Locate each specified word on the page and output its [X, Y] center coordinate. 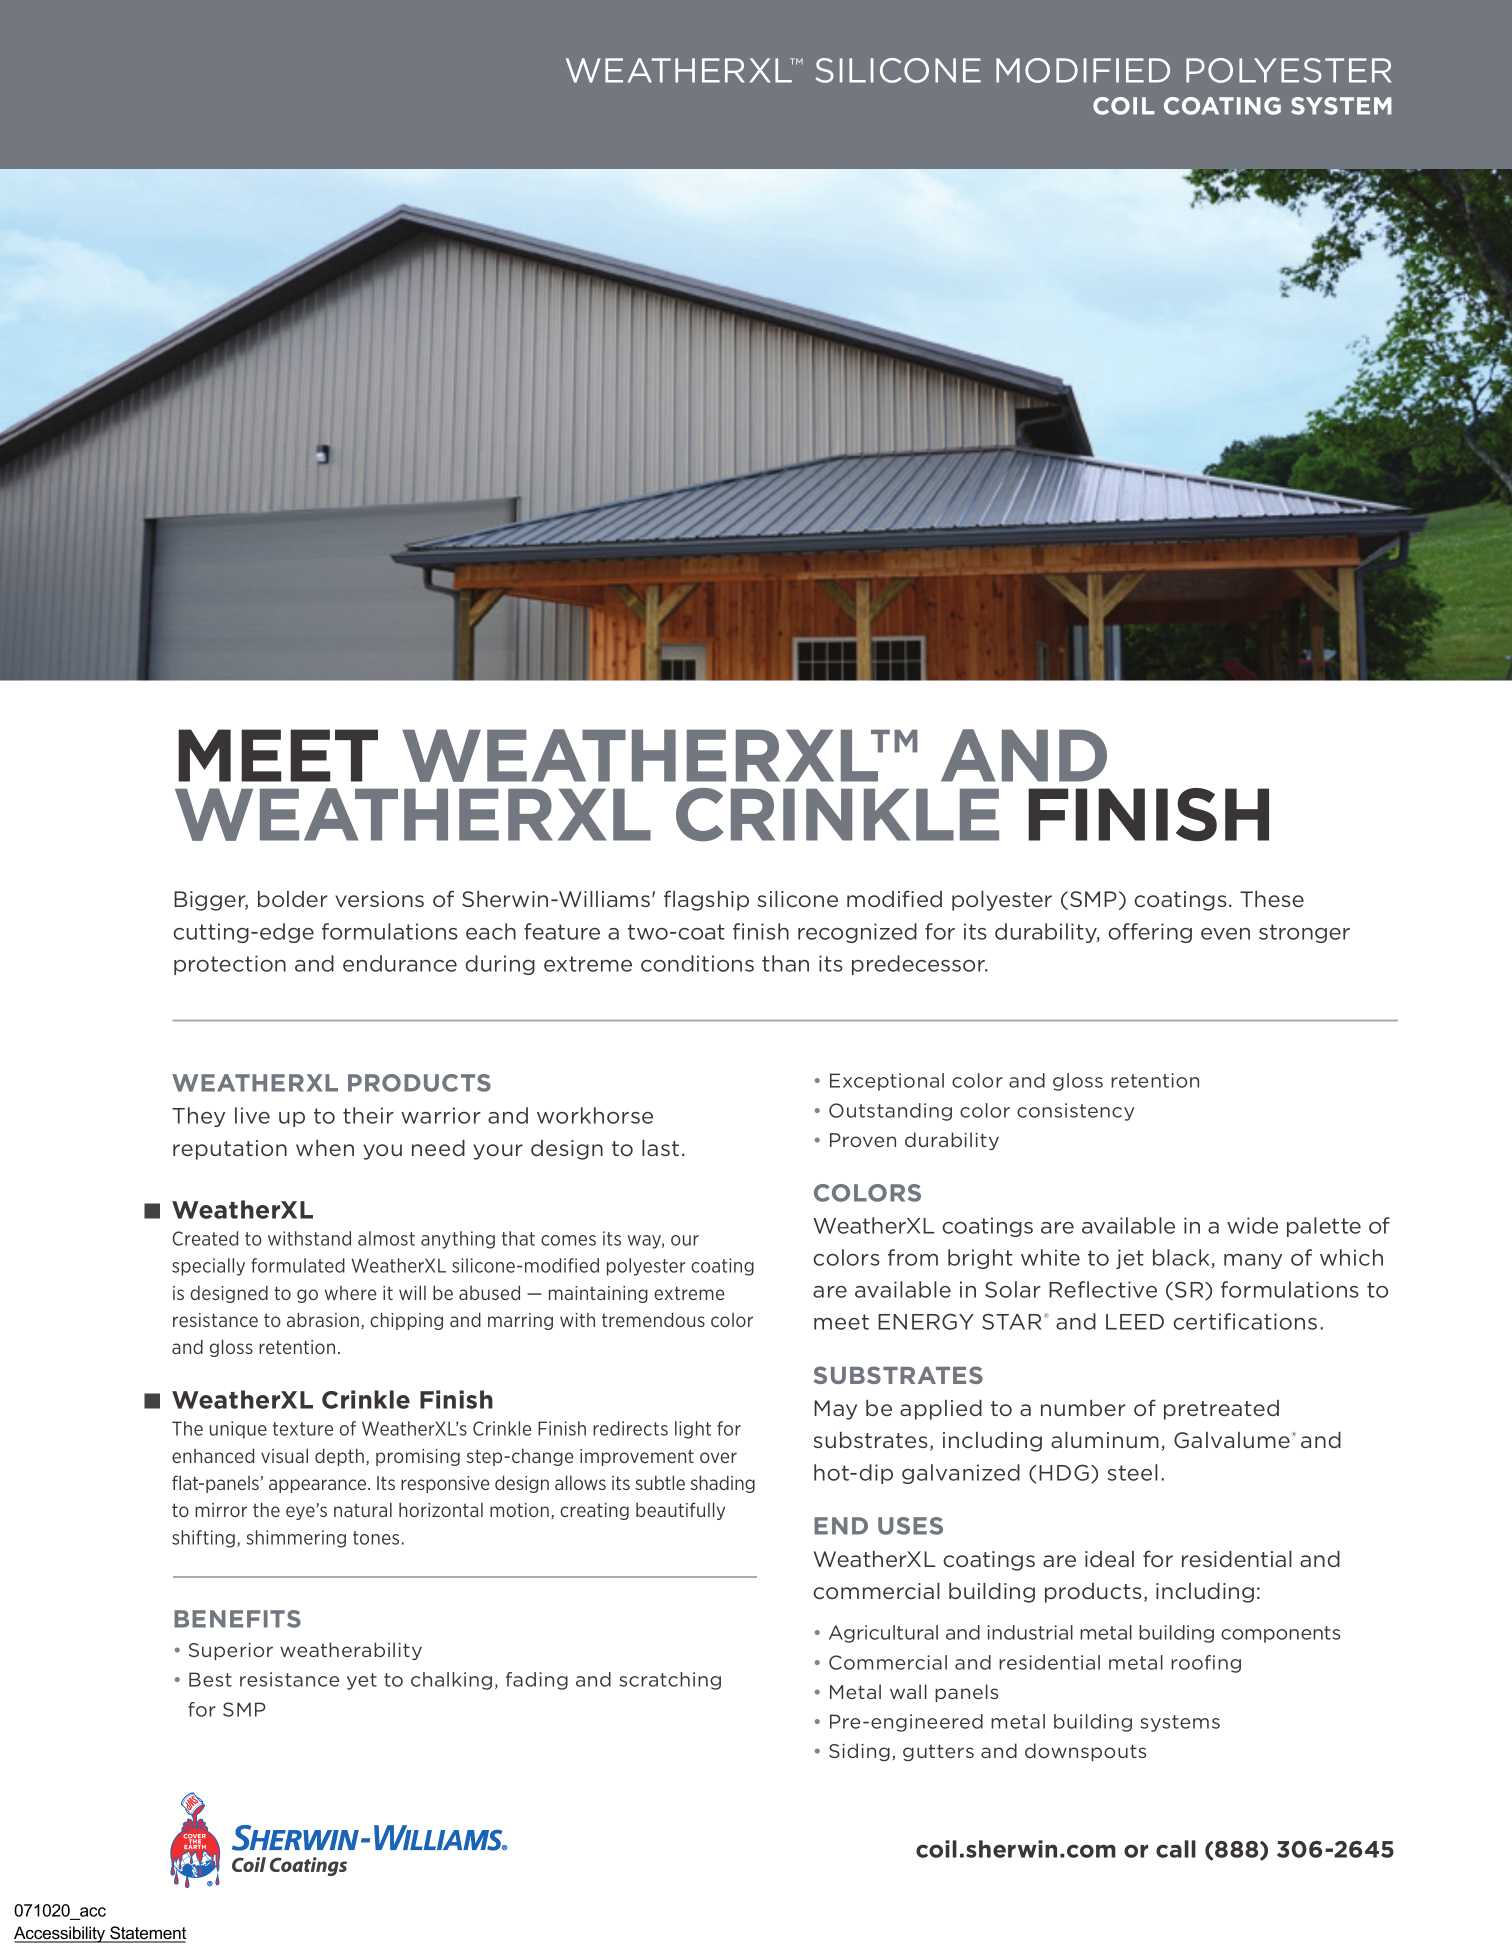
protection [230, 965]
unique [238, 1430]
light [693, 1430]
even [1225, 934]
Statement [147, 1934]
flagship [706, 900]
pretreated [1221, 1410]
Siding [859, 1752]
